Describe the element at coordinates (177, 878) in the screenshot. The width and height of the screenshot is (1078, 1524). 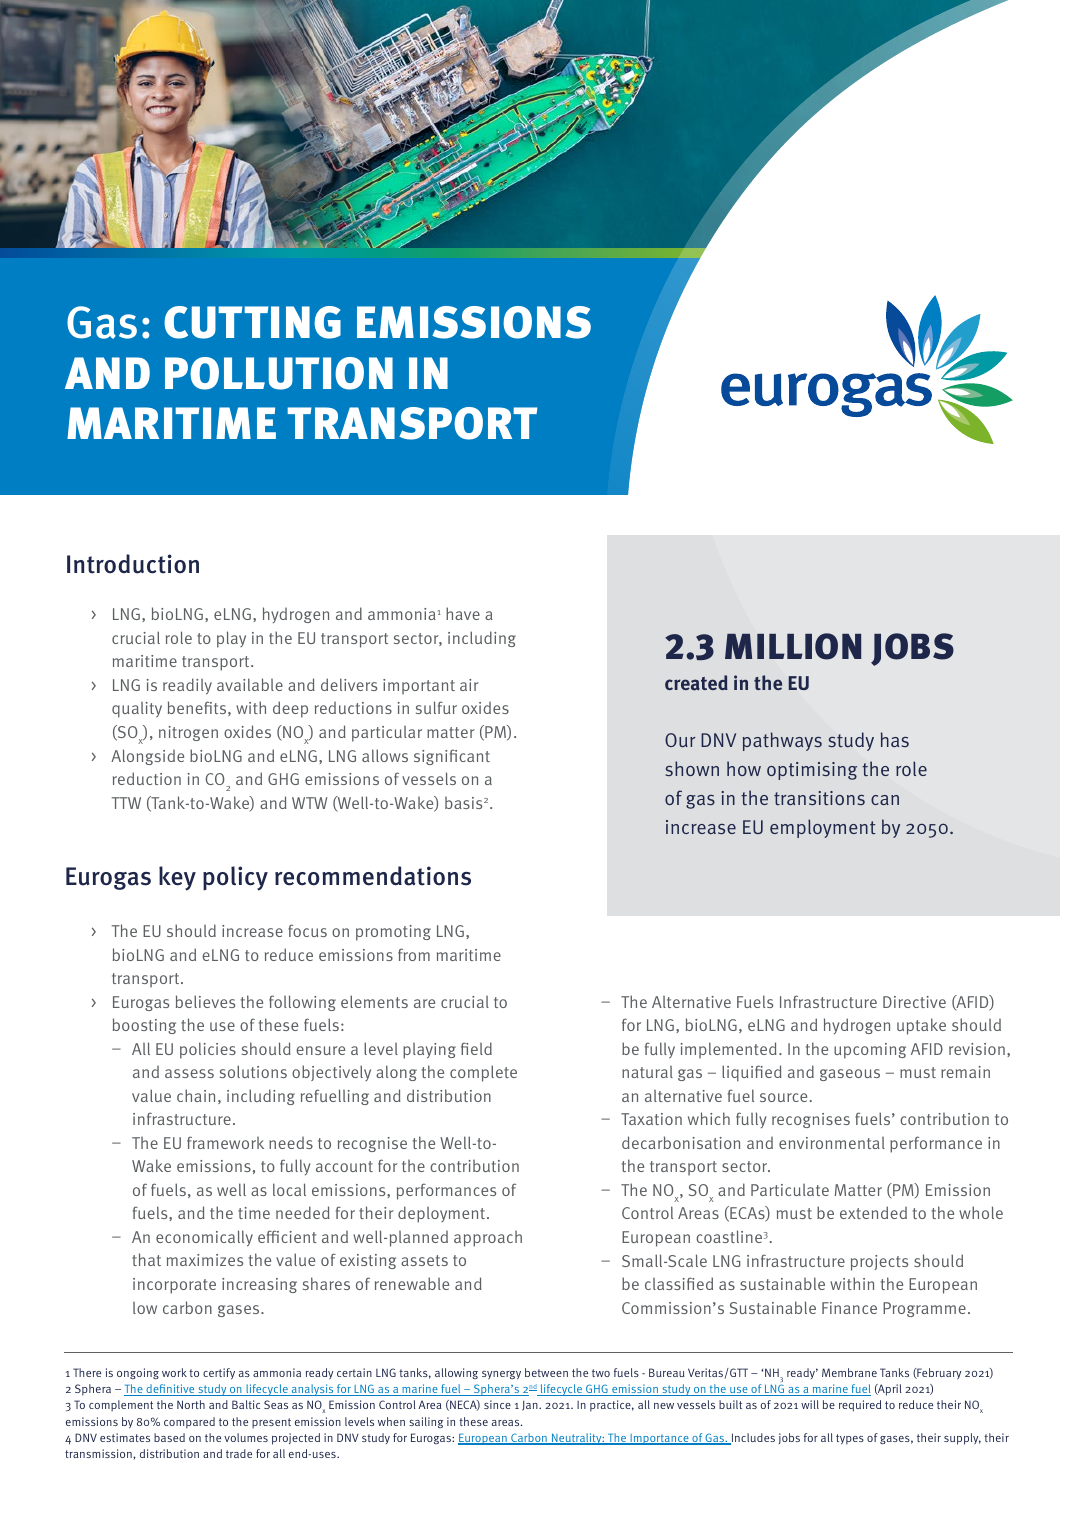
I see `key` at that location.
